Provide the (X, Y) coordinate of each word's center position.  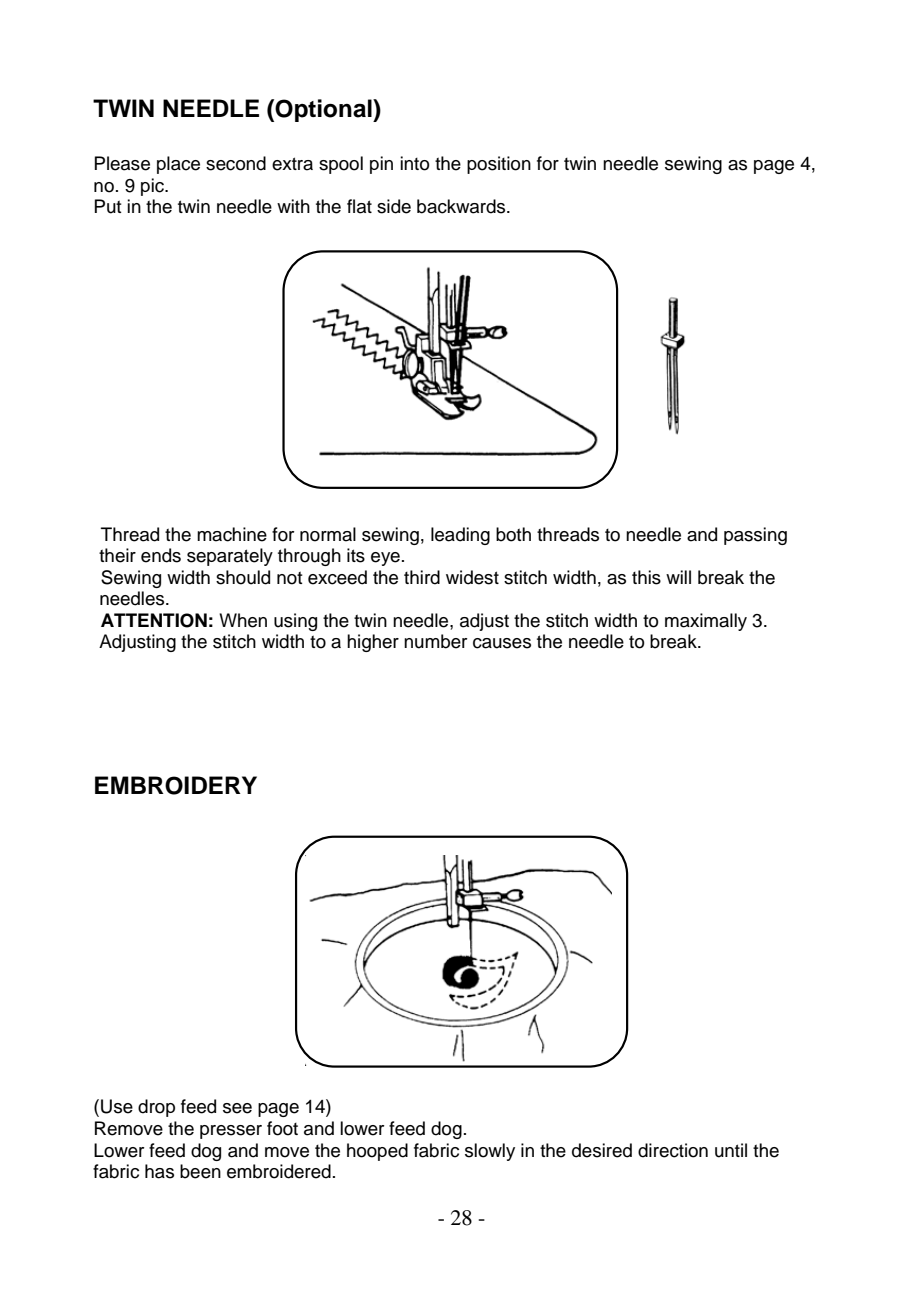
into (414, 163)
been (200, 1171)
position (499, 165)
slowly (490, 1152)
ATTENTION (154, 620)
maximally (706, 622)
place (178, 165)
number (435, 641)
